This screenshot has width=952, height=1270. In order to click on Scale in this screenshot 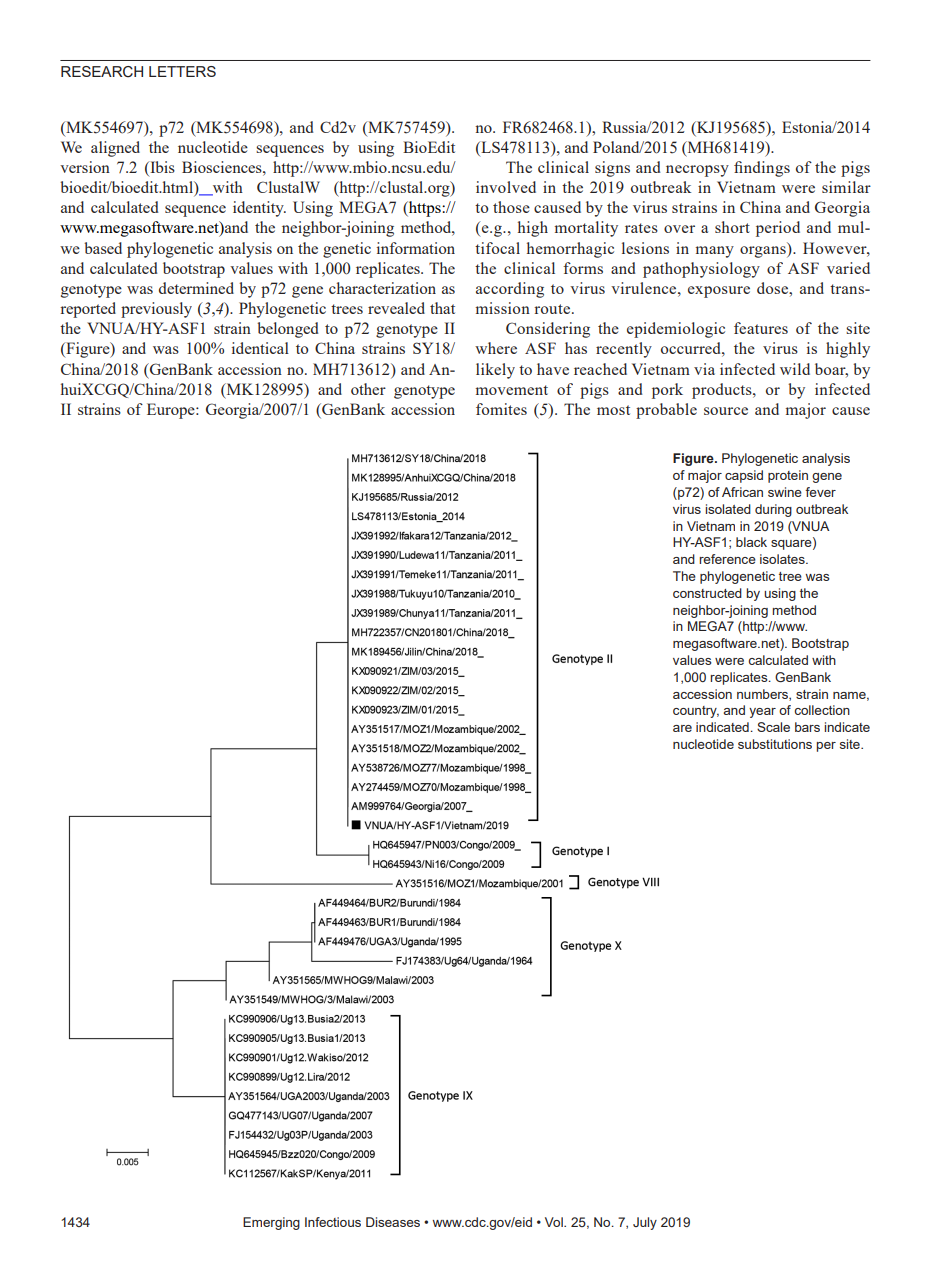, I will do `click(773, 727)`.
